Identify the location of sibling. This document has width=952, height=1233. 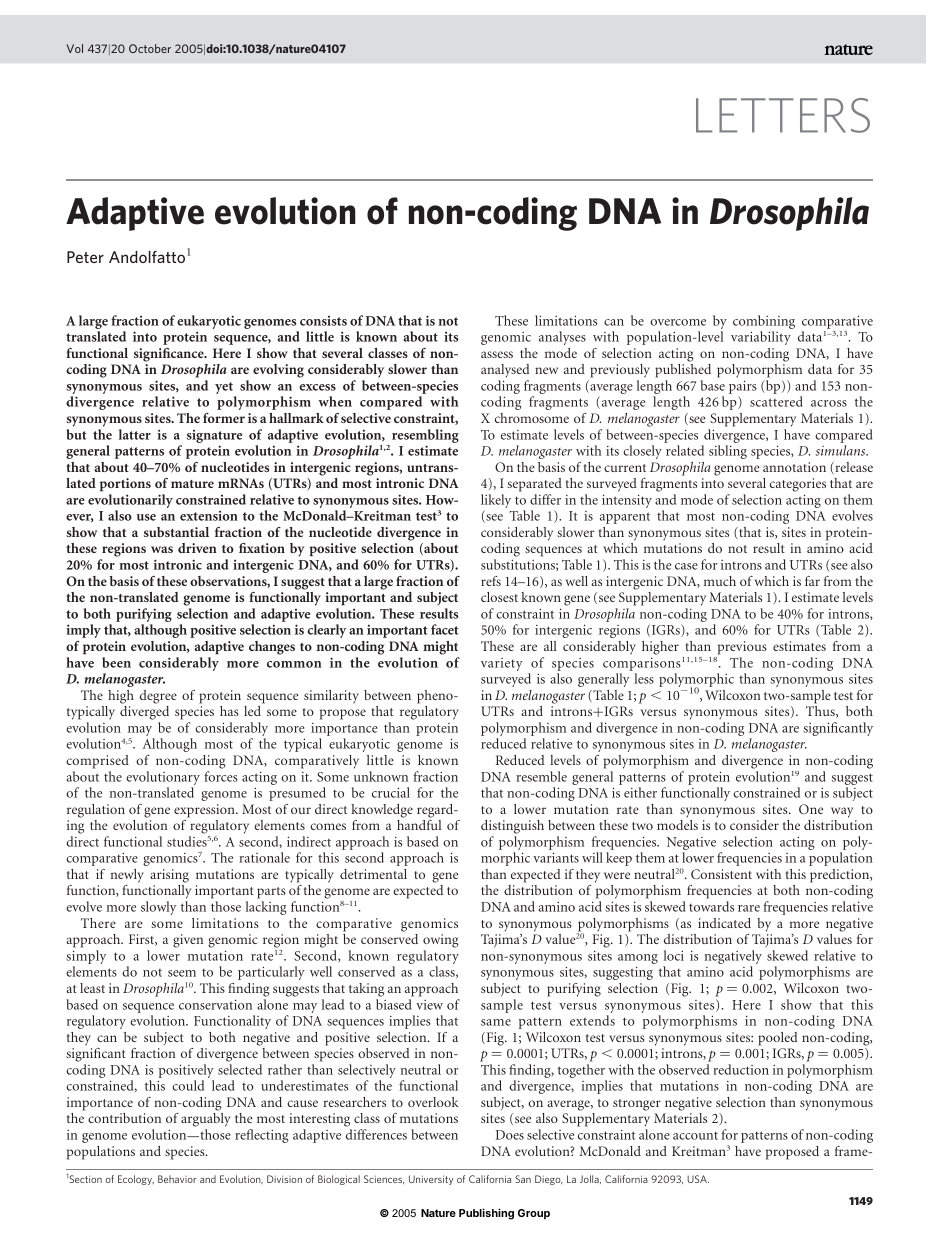
(728, 452).
